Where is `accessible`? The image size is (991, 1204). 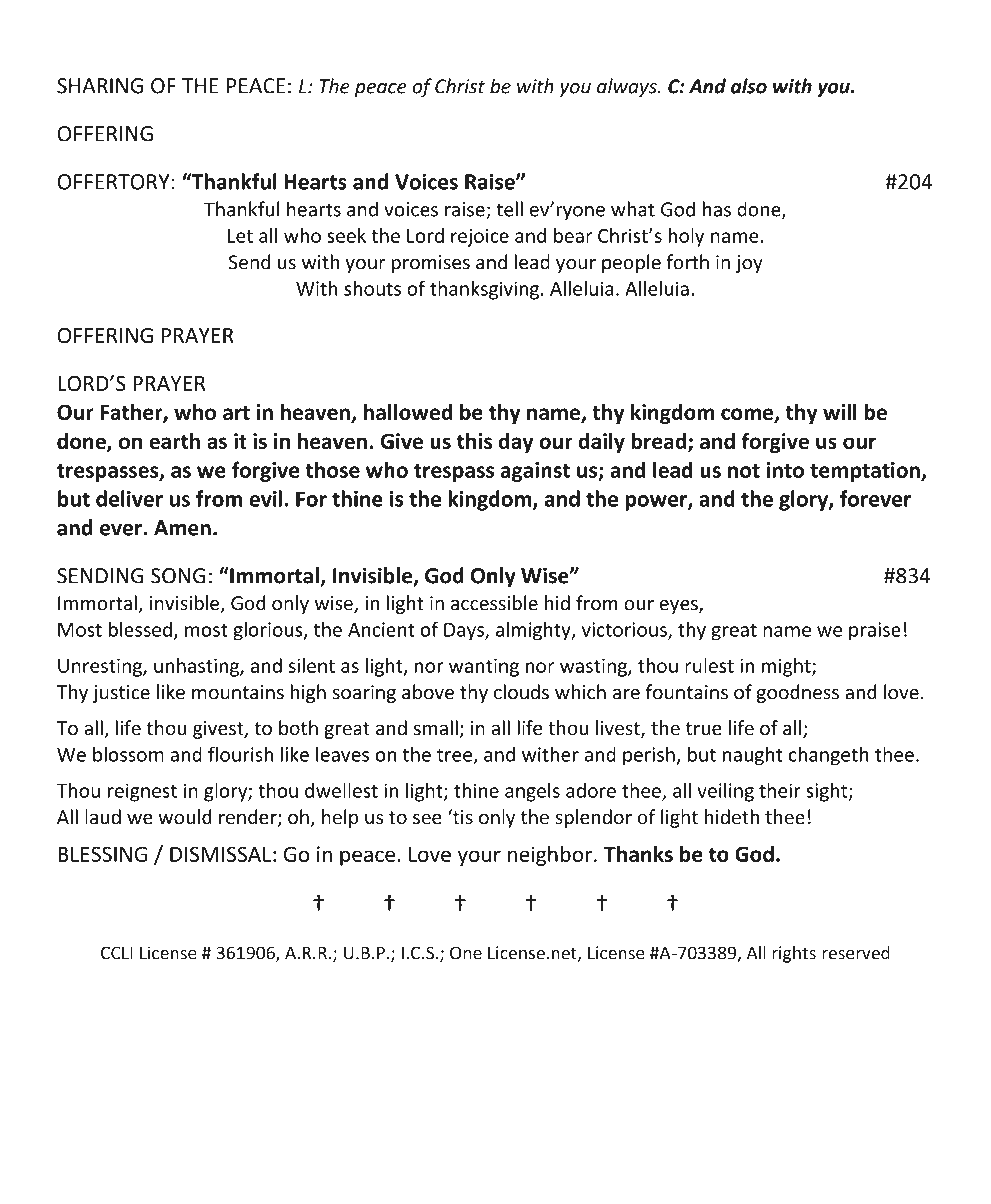 accessible is located at coordinates (494, 603).
